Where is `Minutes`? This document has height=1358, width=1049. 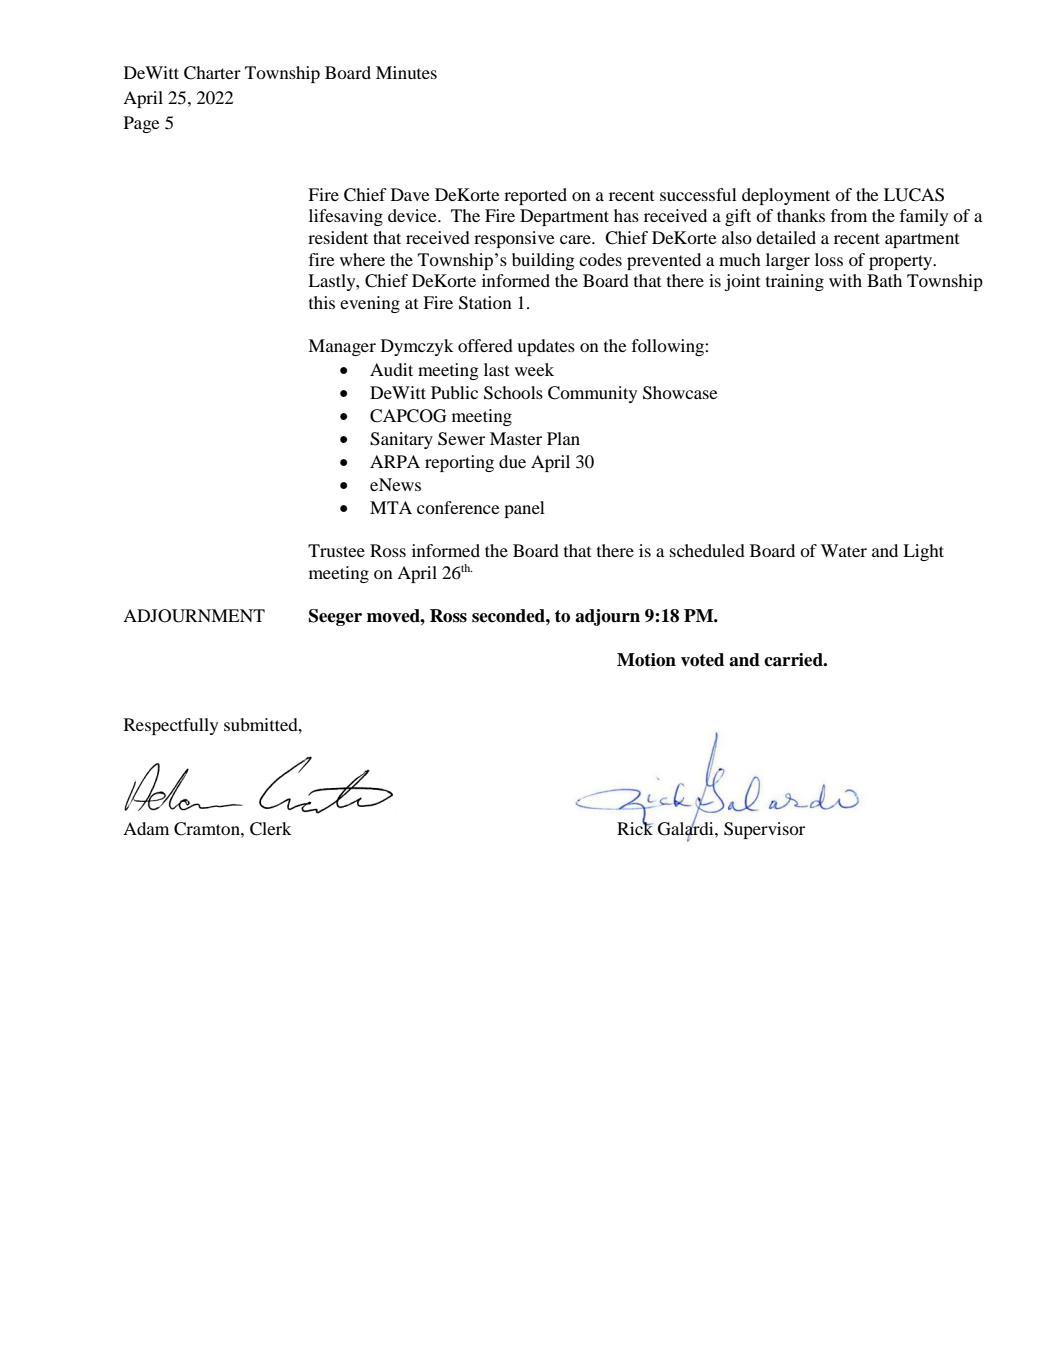 Minutes is located at coordinates (406, 72).
